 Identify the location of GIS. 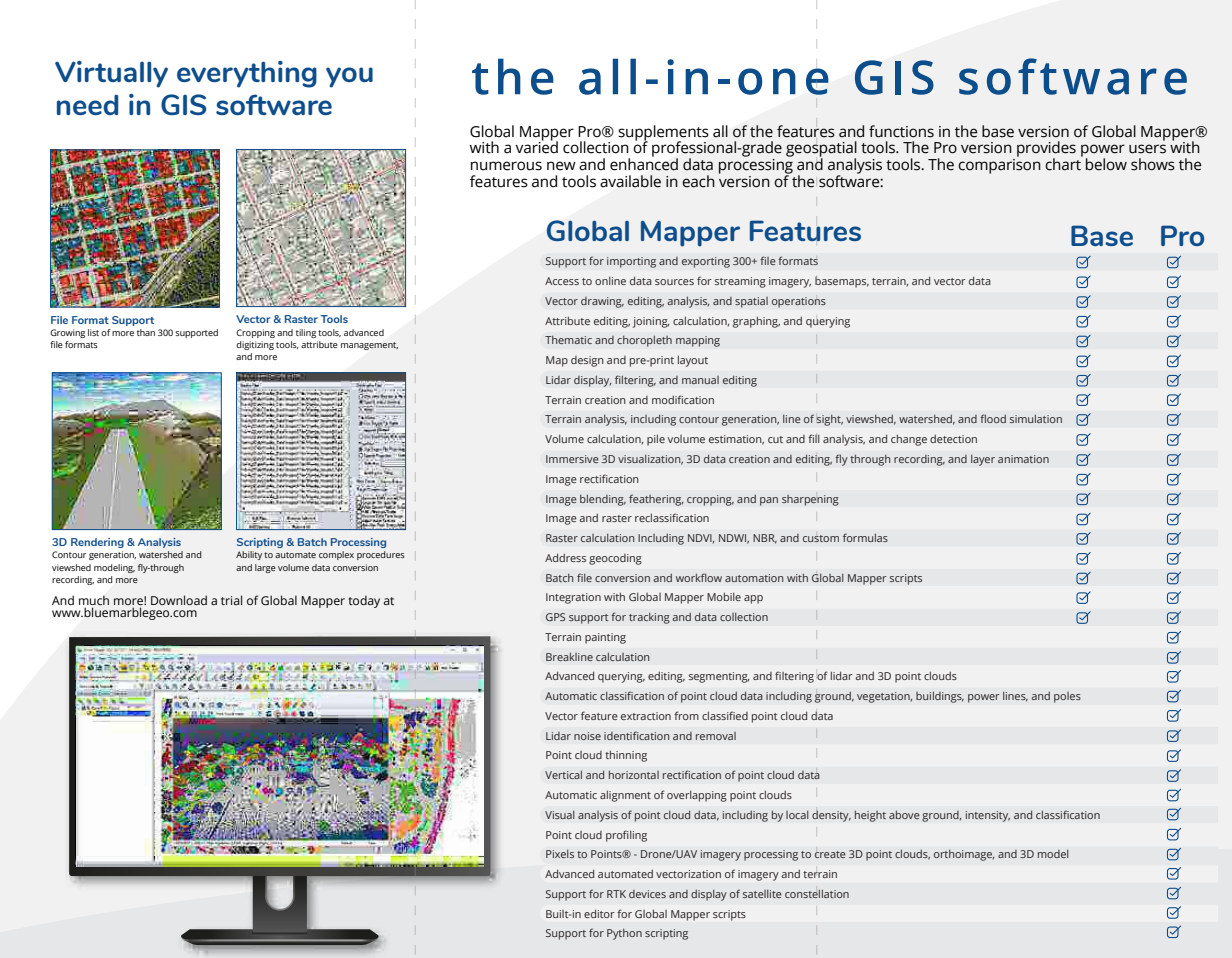
(183, 104).
